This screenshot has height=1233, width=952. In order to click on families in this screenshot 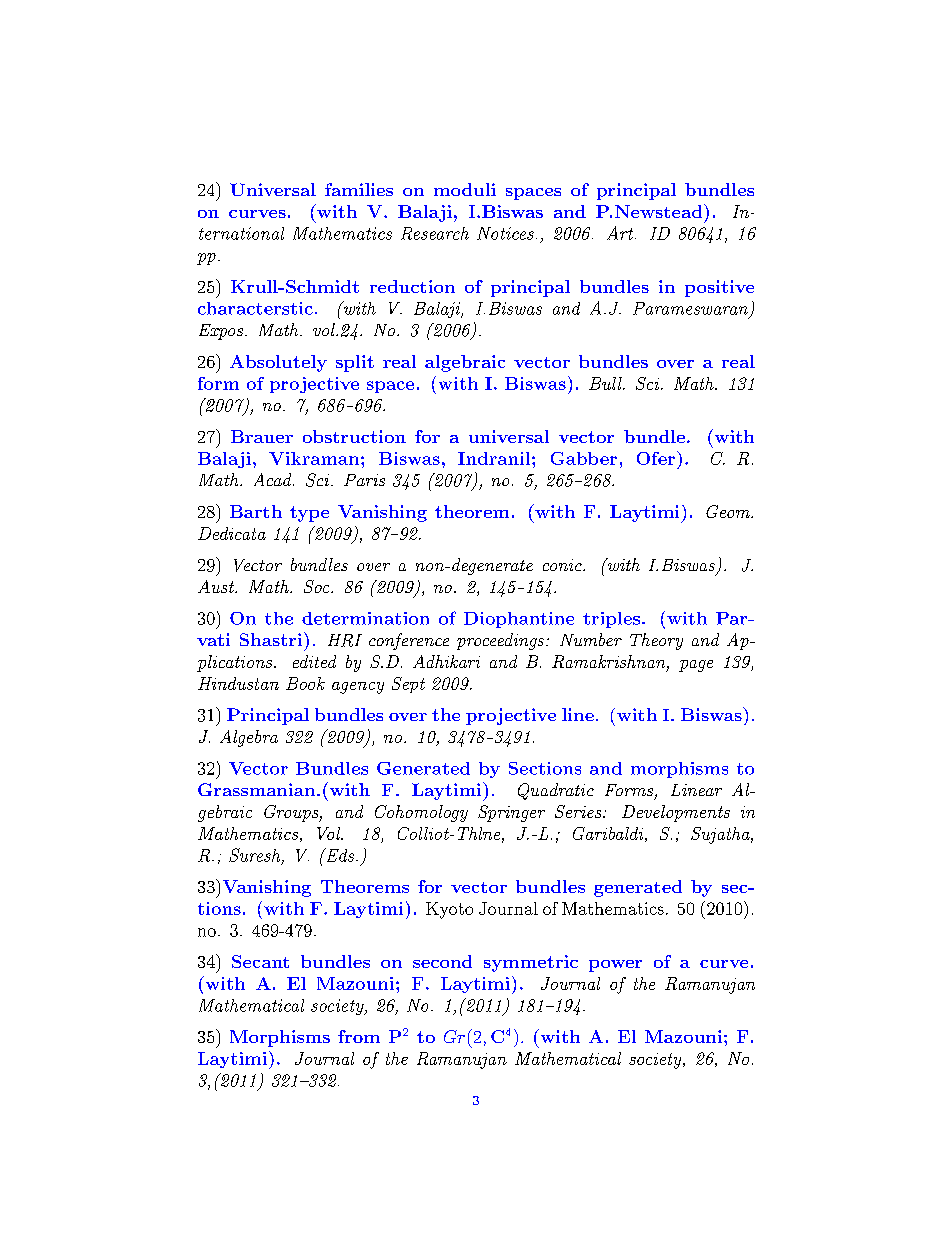, I will do `click(359, 189)`.
